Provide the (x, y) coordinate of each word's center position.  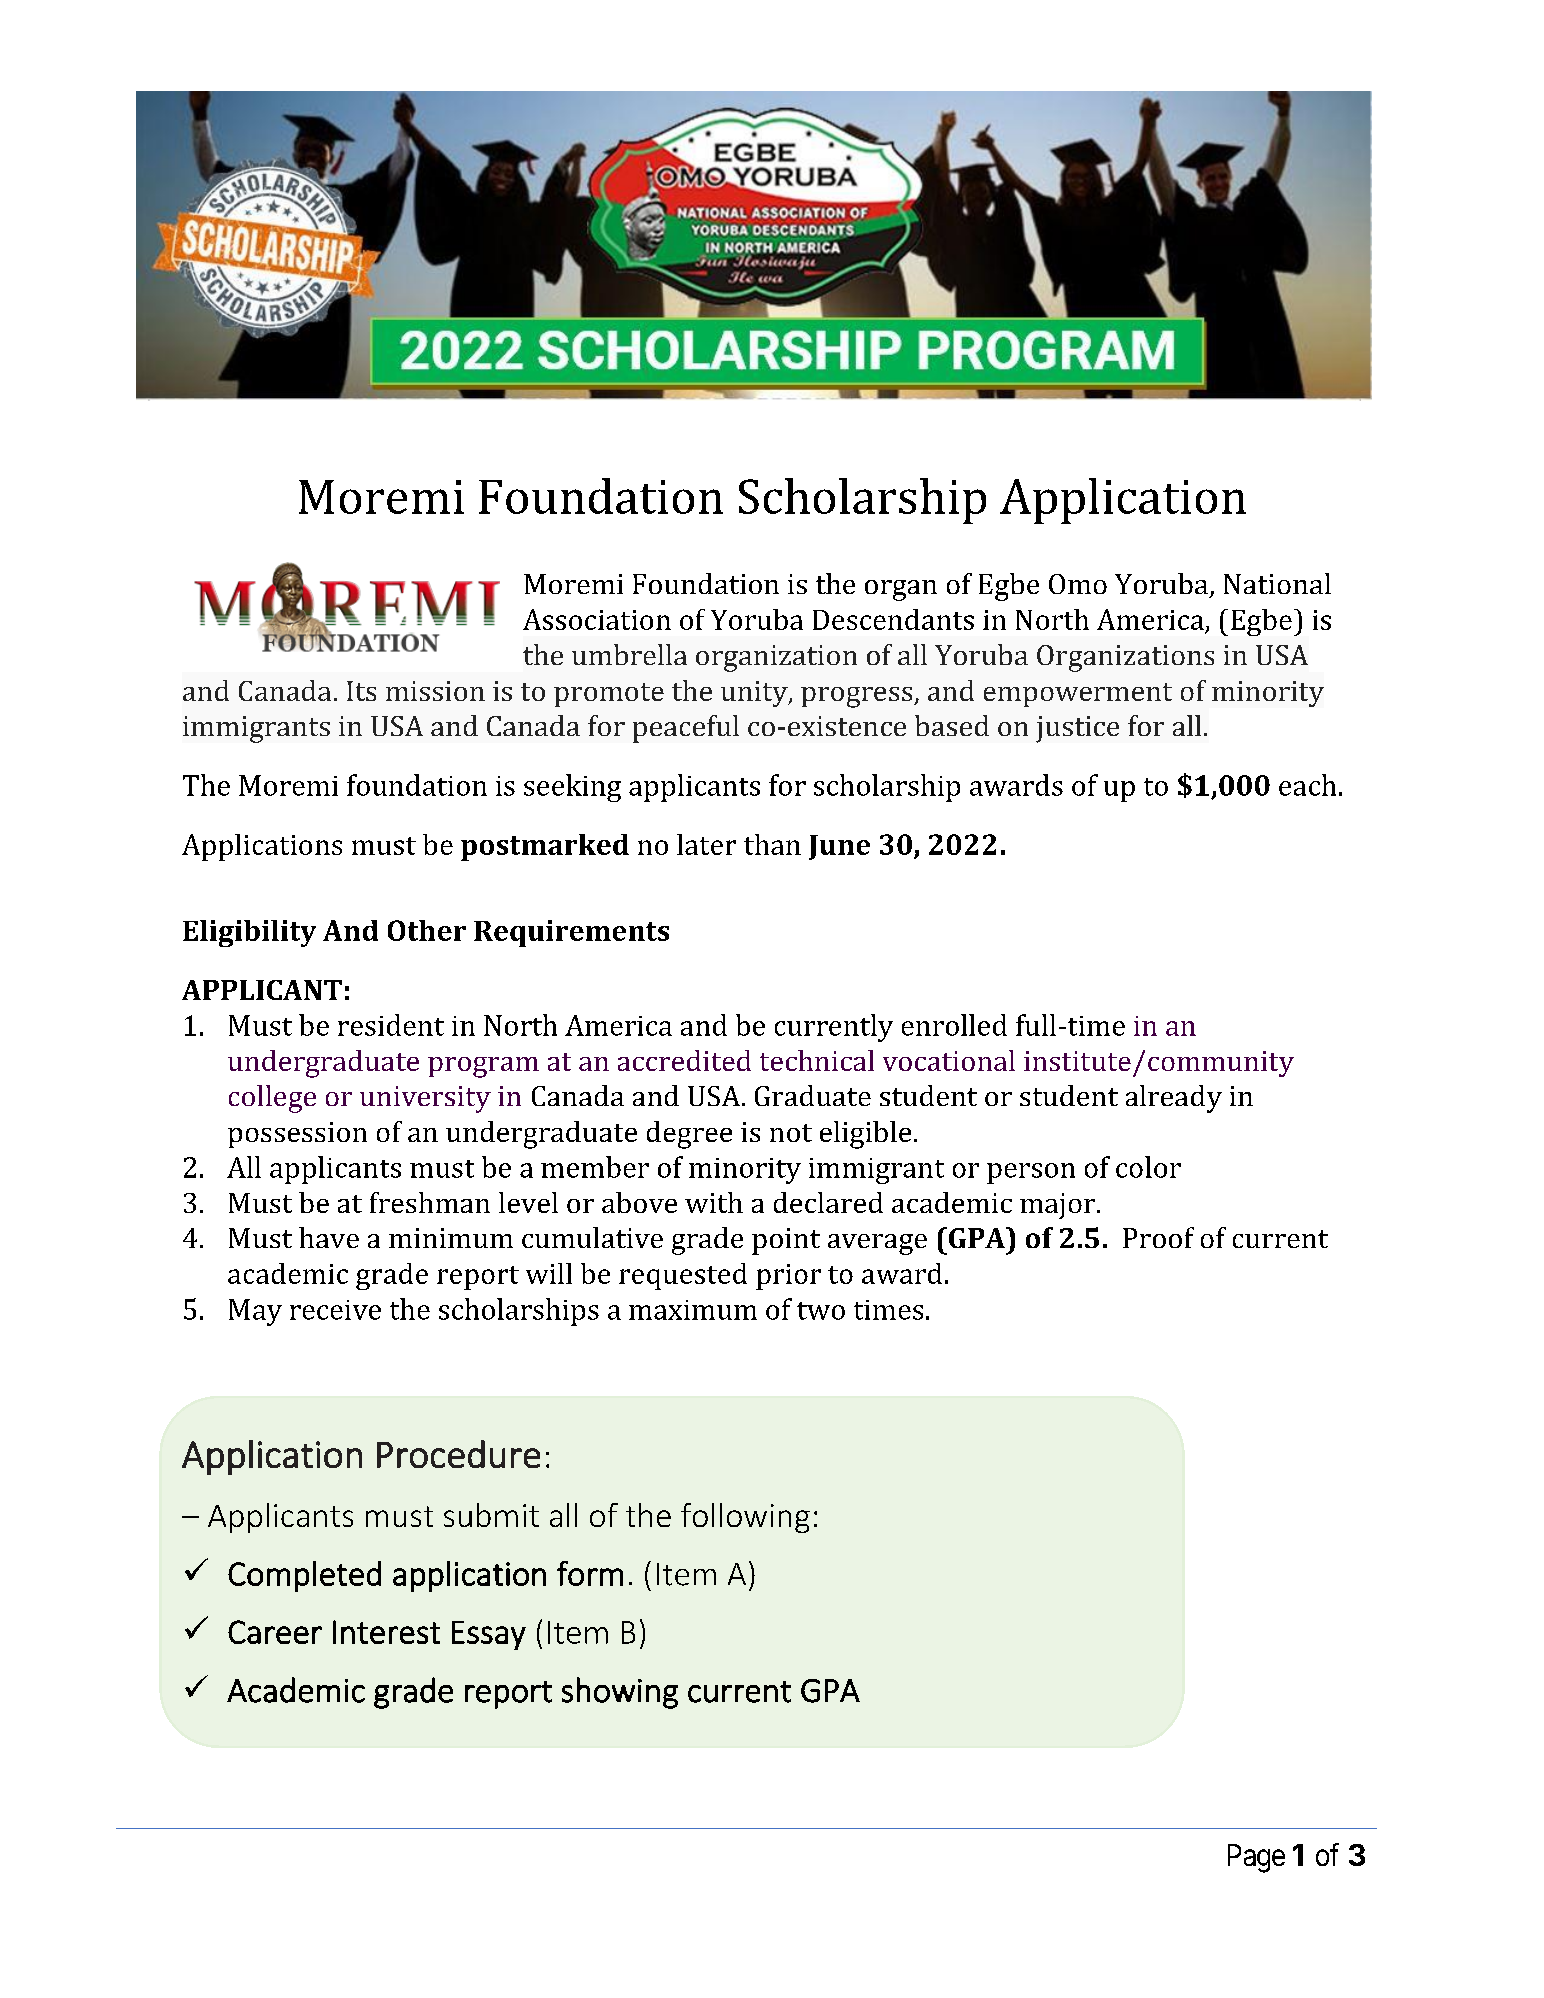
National (1277, 583)
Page (1256, 1858)
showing (620, 1693)
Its (361, 691)
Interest (386, 1632)
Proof (1158, 1237)
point (786, 1241)
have (329, 1237)
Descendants (893, 619)
